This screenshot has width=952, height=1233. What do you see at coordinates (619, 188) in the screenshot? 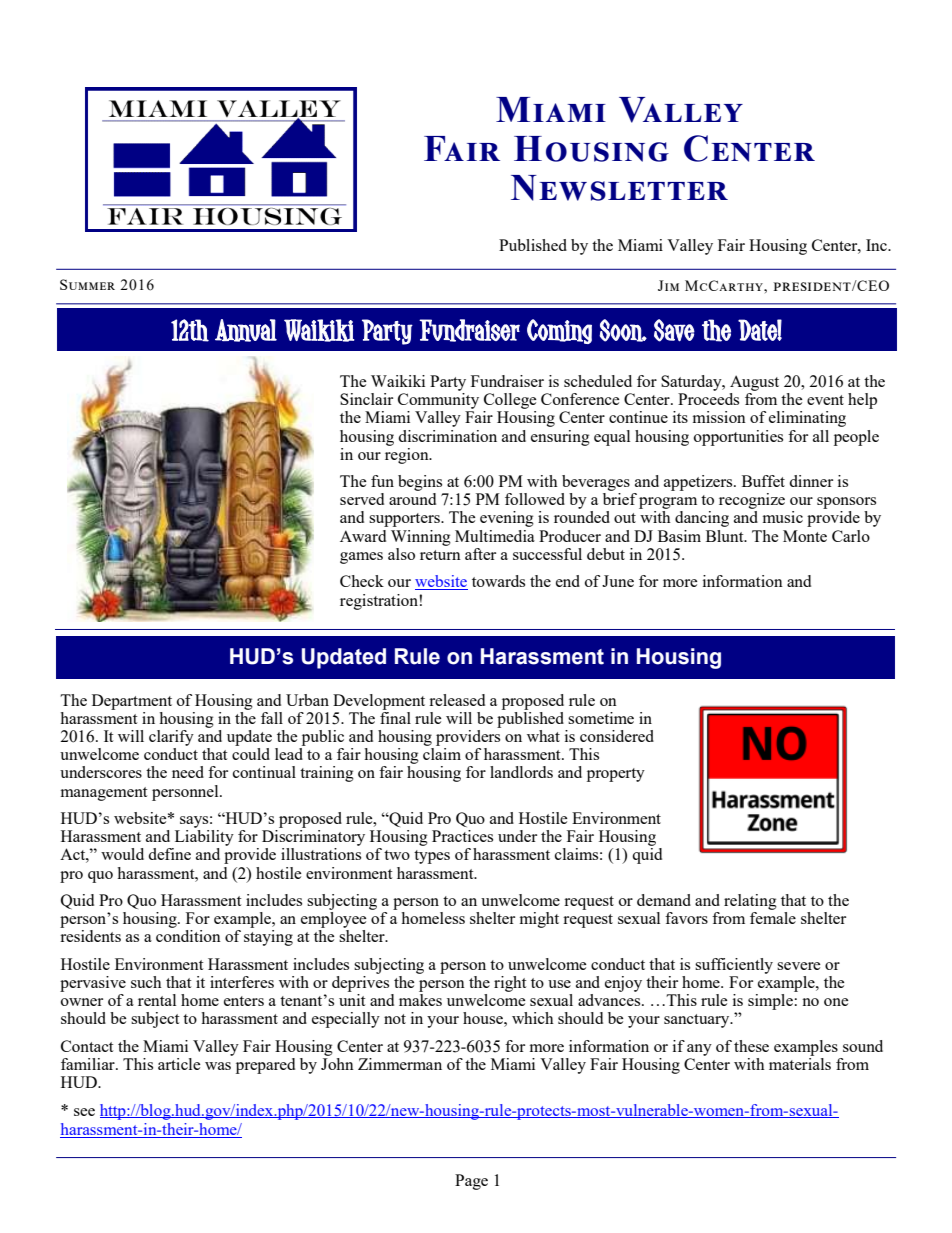
I see `Newsletter` at bounding box center [619, 188].
